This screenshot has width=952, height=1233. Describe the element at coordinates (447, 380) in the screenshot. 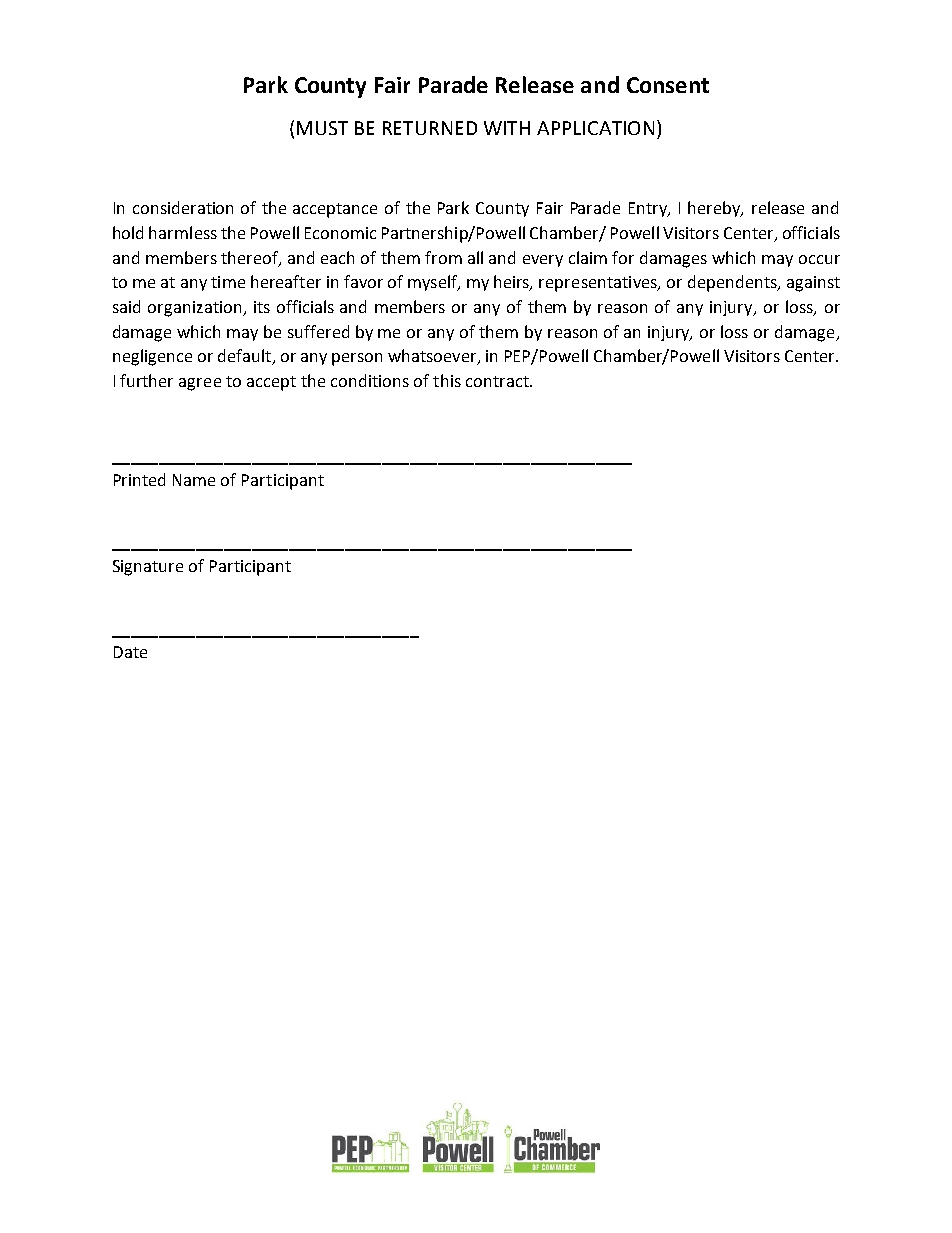

I see `this` at that location.
